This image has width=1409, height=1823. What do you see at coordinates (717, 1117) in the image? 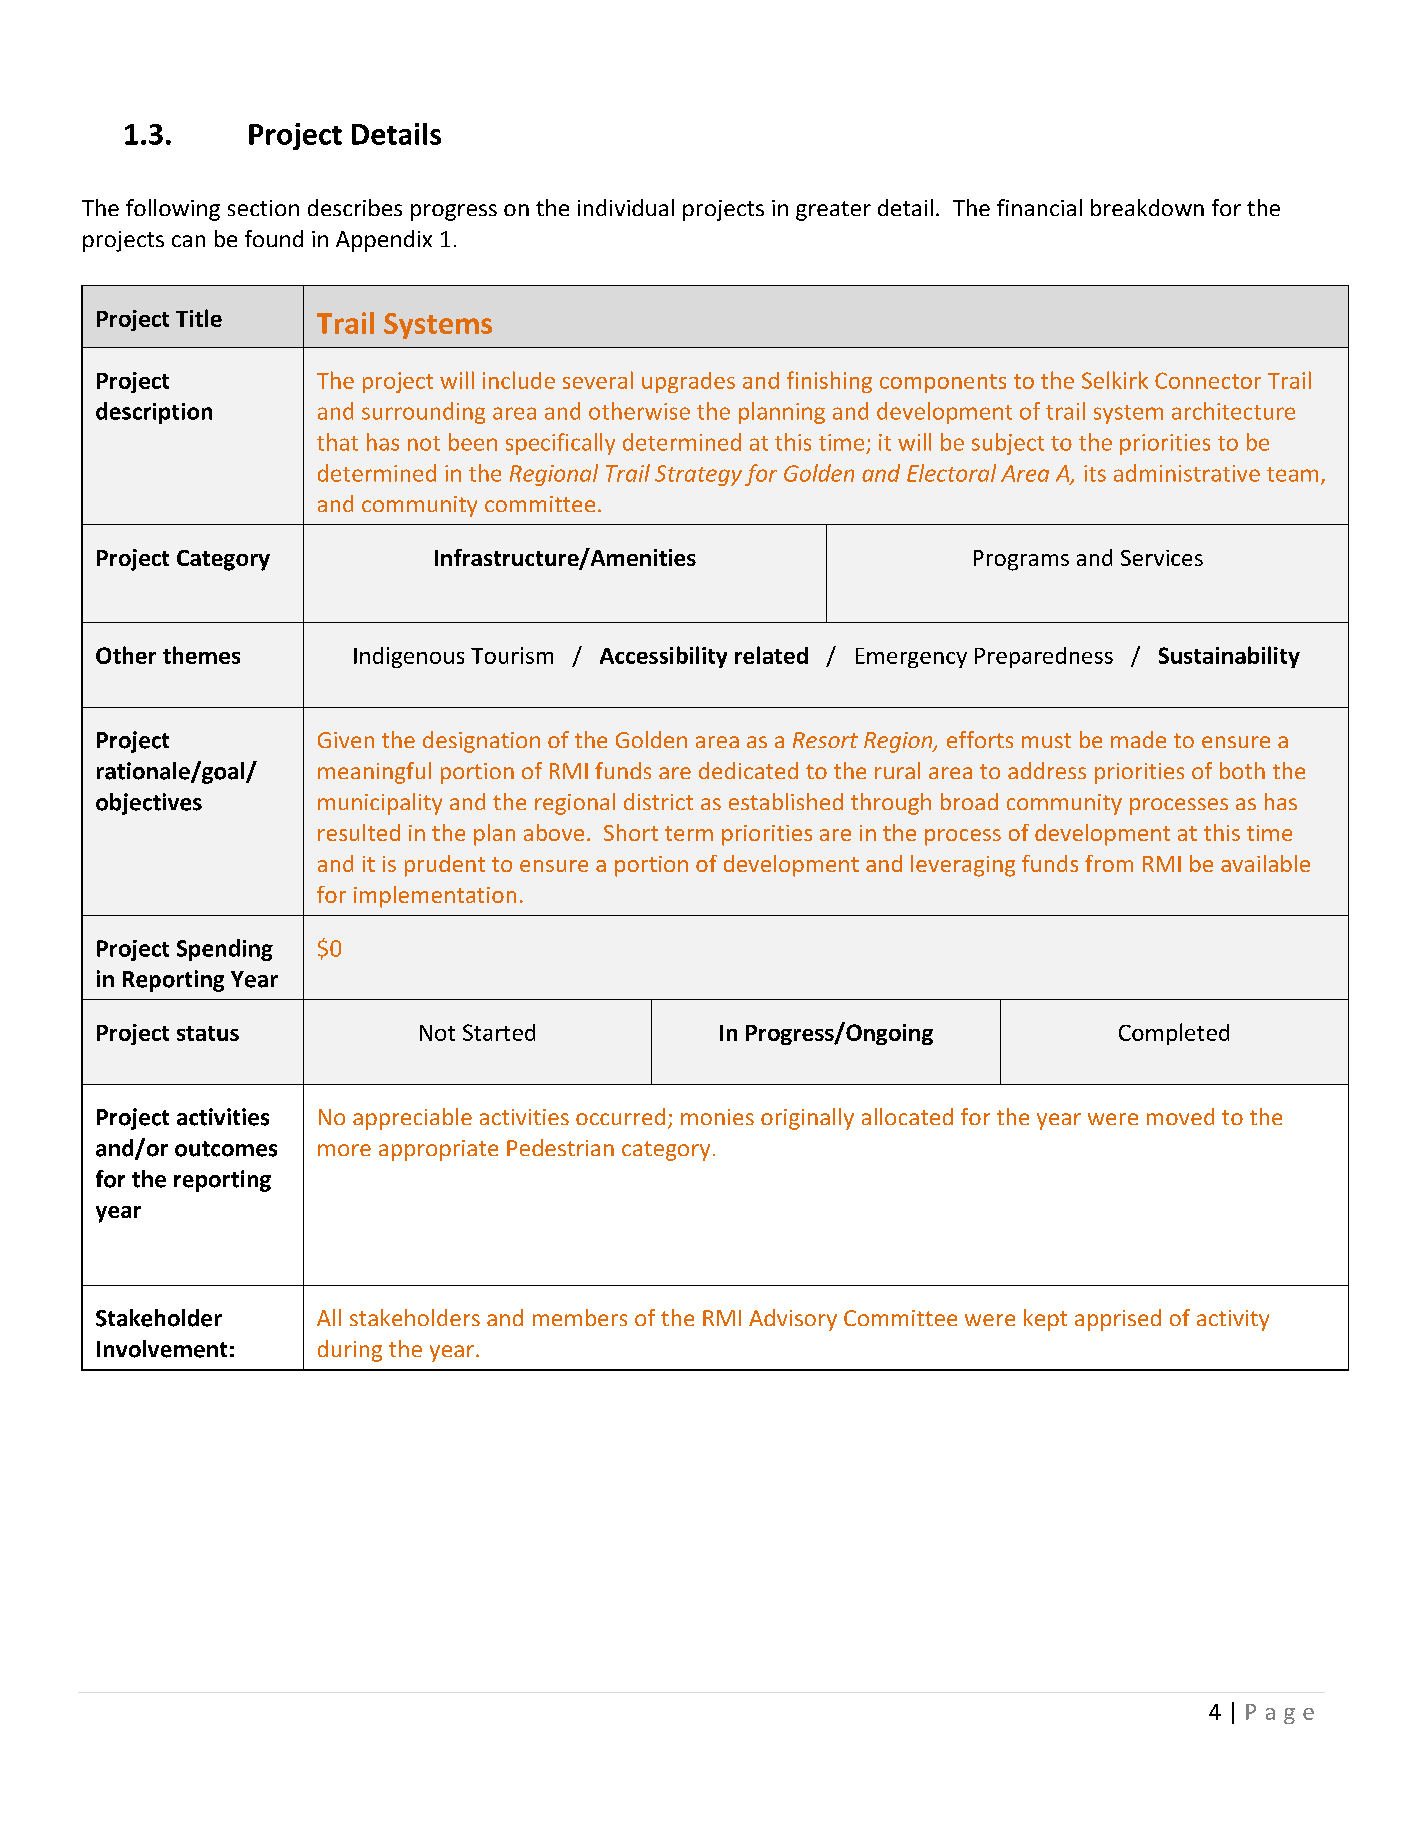
I see `monies` at bounding box center [717, 1117].
